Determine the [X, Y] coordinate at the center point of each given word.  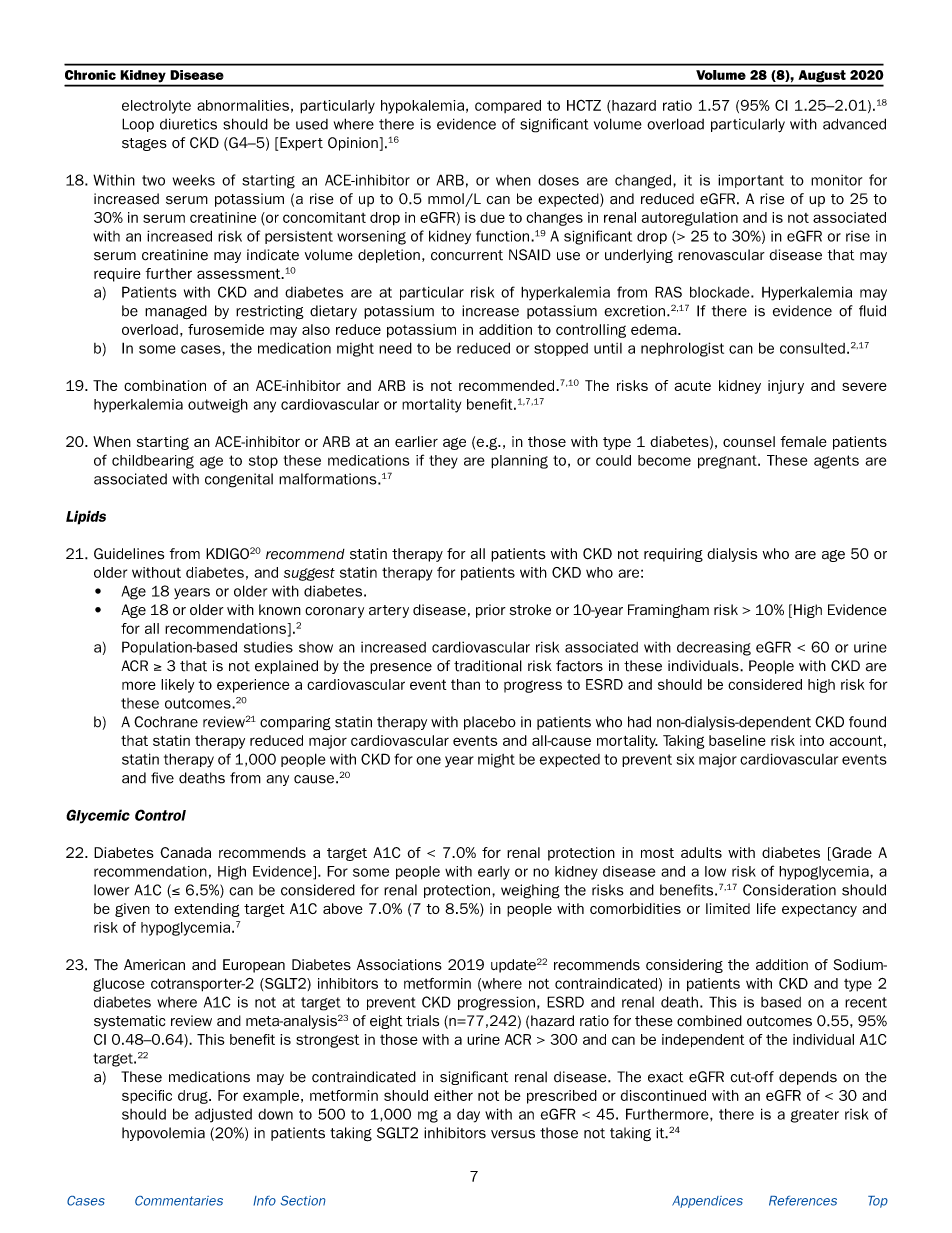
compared [508, 106]
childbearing [153, 462]
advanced [854, 124]
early [494, 873]
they [443, 462]
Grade [851, 854]
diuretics [188, 124]
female [803, 441]
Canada [185, 852]
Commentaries [179, 1201]
